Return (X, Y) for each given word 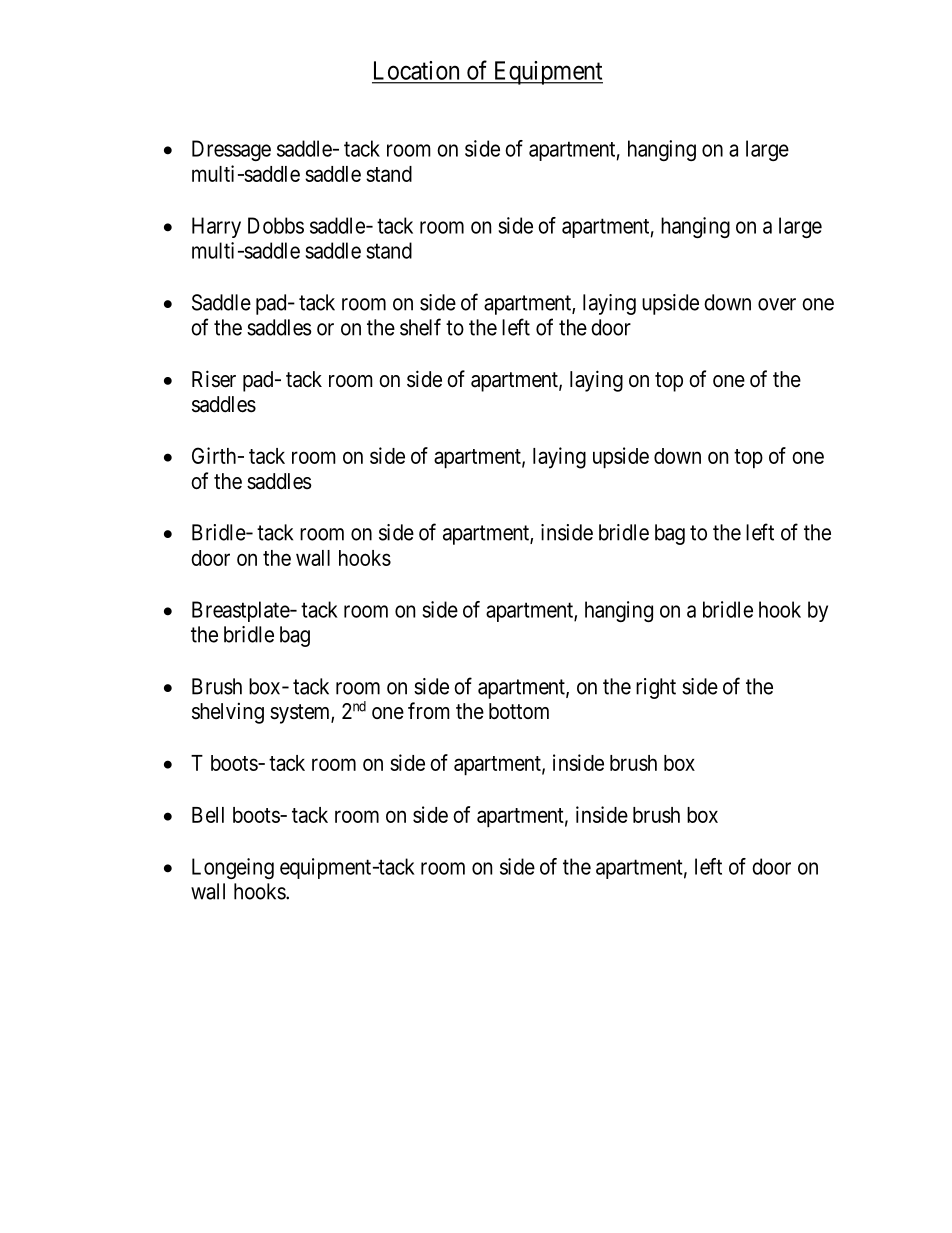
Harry (216, 227)
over (777, 304)
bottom (519, 711)
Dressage (231, 150)
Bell (208, 815)
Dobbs (276, 225)
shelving (228, 713)
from (429, 711)
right (656, 688)
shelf (420, 327)
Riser (214, 379)
